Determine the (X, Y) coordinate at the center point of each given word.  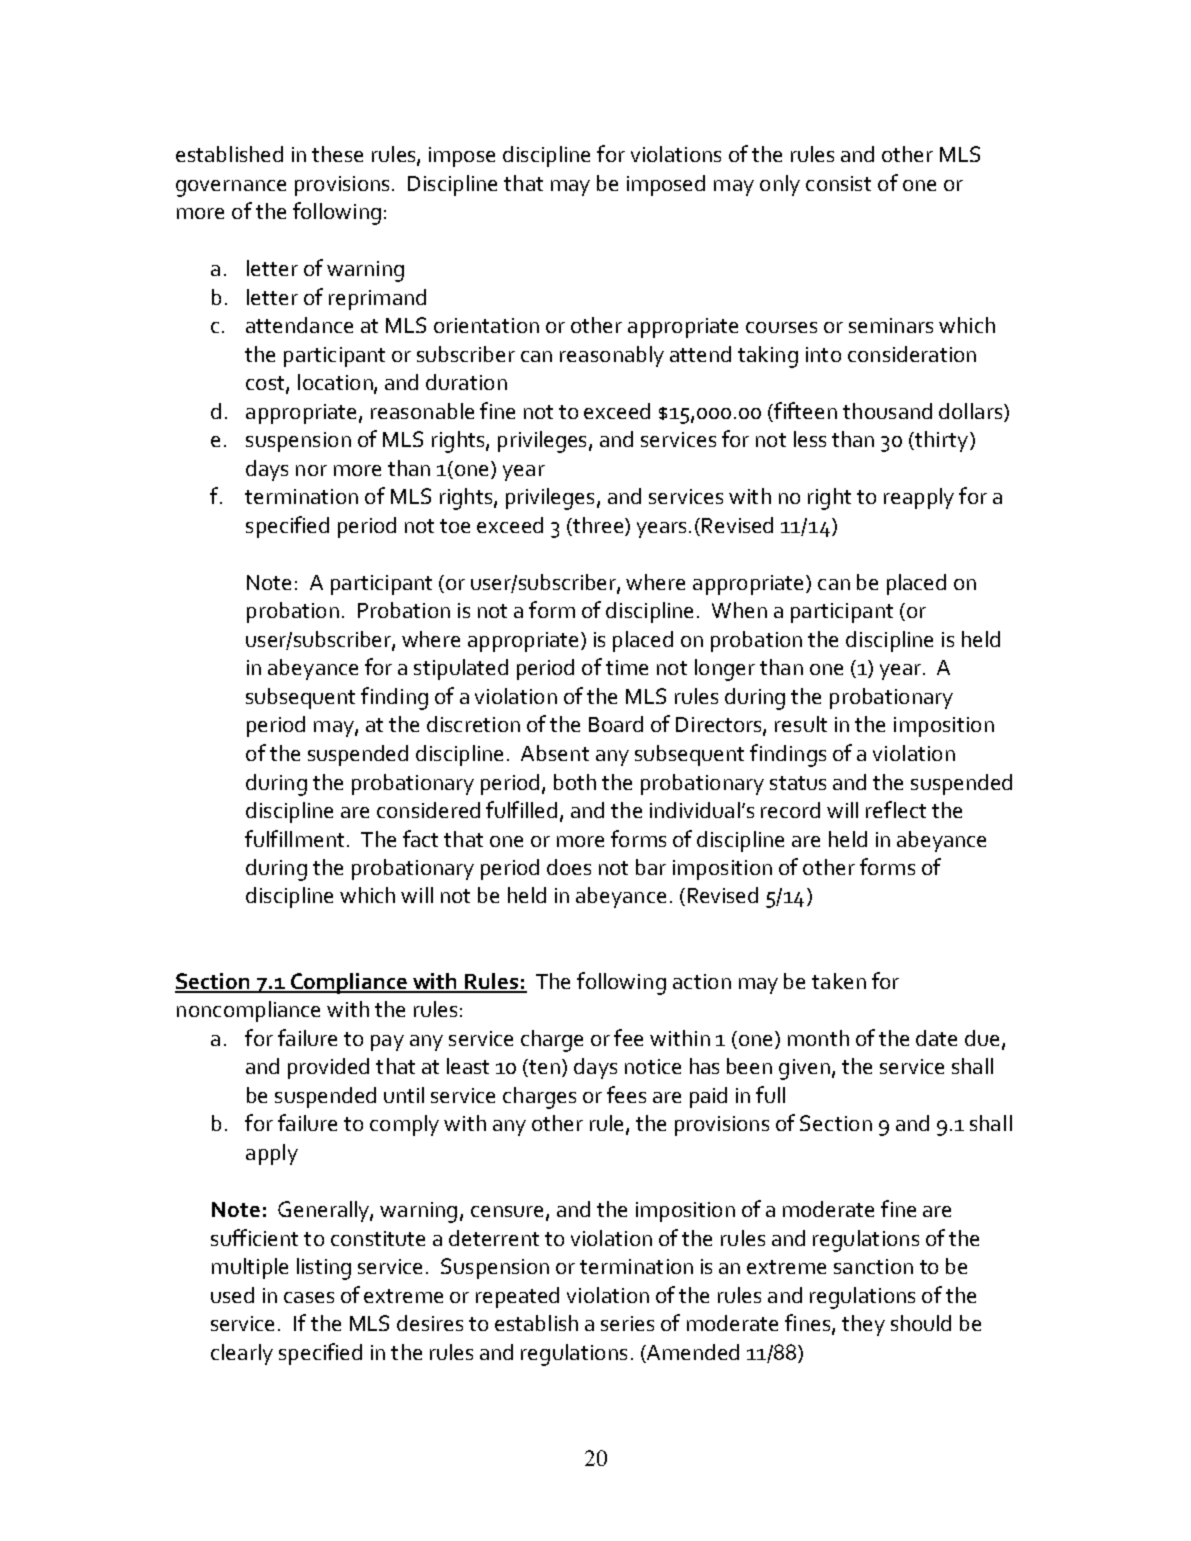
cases (309, 1297)
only (780, 185)
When (739, 610)
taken (839, 981)
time (627, 667)
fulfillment (294, 838)
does (569, 867)
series (627, 1323)
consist (838, 183)
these (337, 154)
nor (311, 470)
